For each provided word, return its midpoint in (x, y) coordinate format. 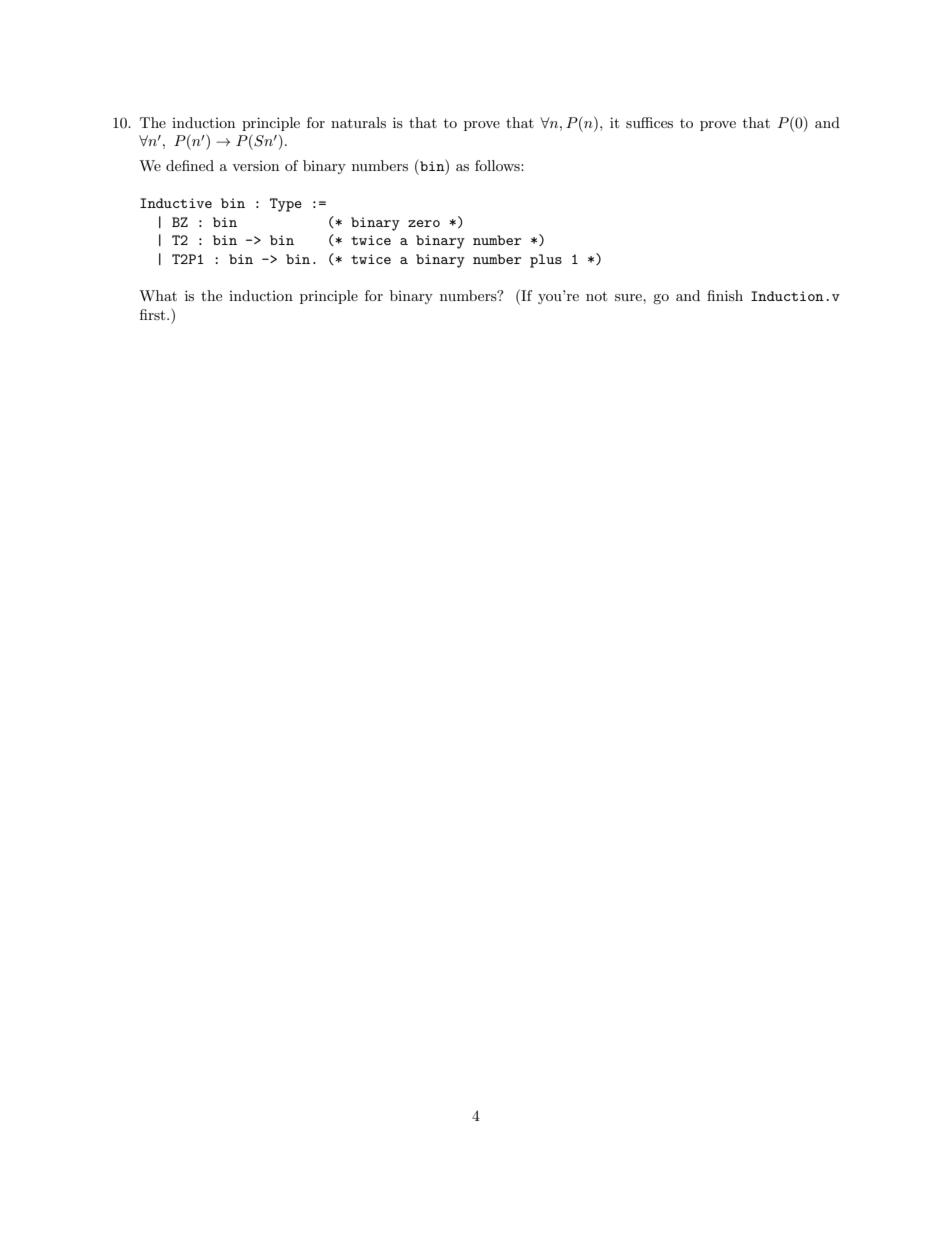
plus (546, 261)
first (154, 314)
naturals (358, 122)
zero (424, 223)
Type (286, 205)
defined (190, 165)
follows (498, 165)
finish (725, 295)
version (255, 166)
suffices (649, 122)
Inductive (176, 203)
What (158, 295)
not (596, 296)
